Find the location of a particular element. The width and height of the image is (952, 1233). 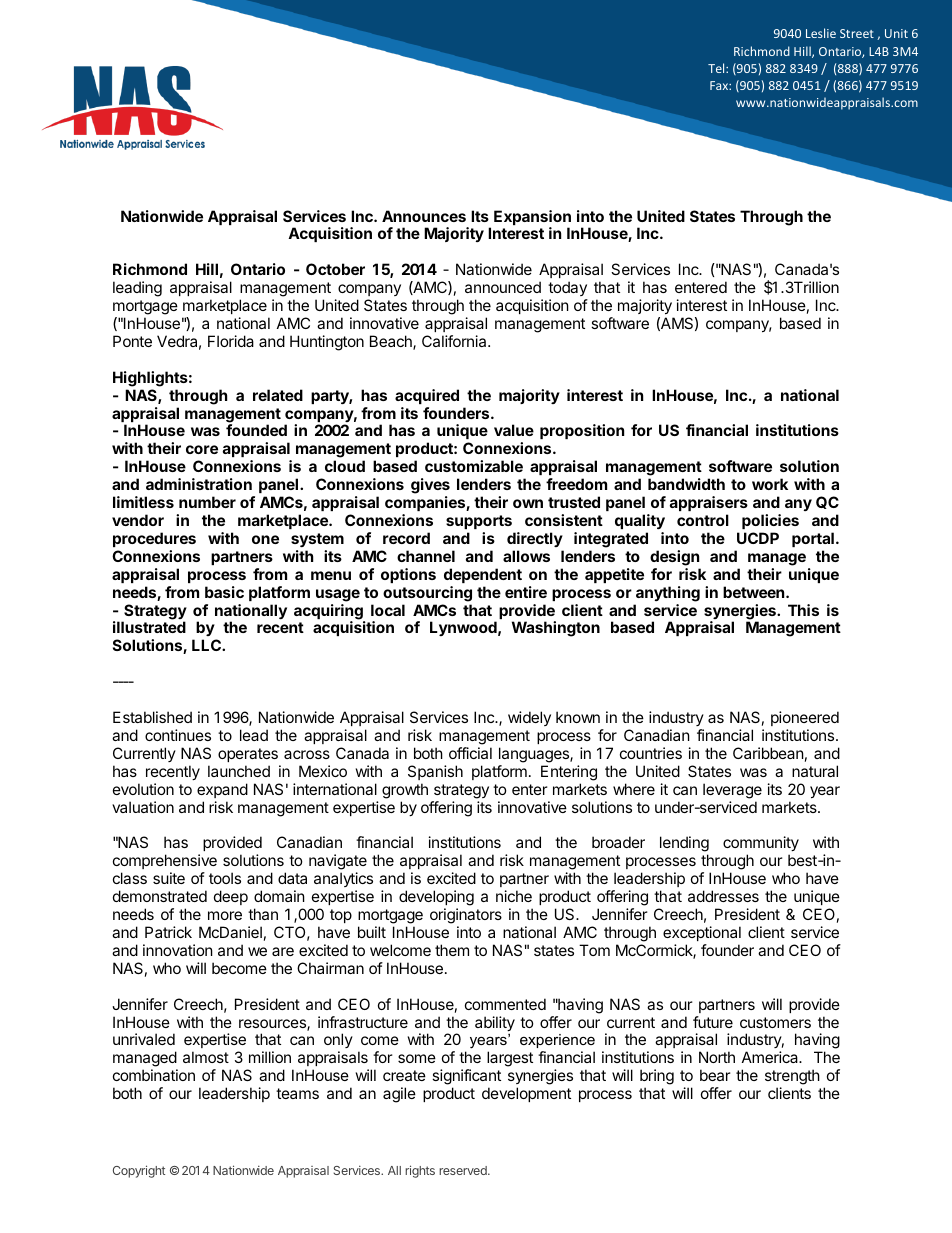

Expansion is located at coordinates (532, 219).
